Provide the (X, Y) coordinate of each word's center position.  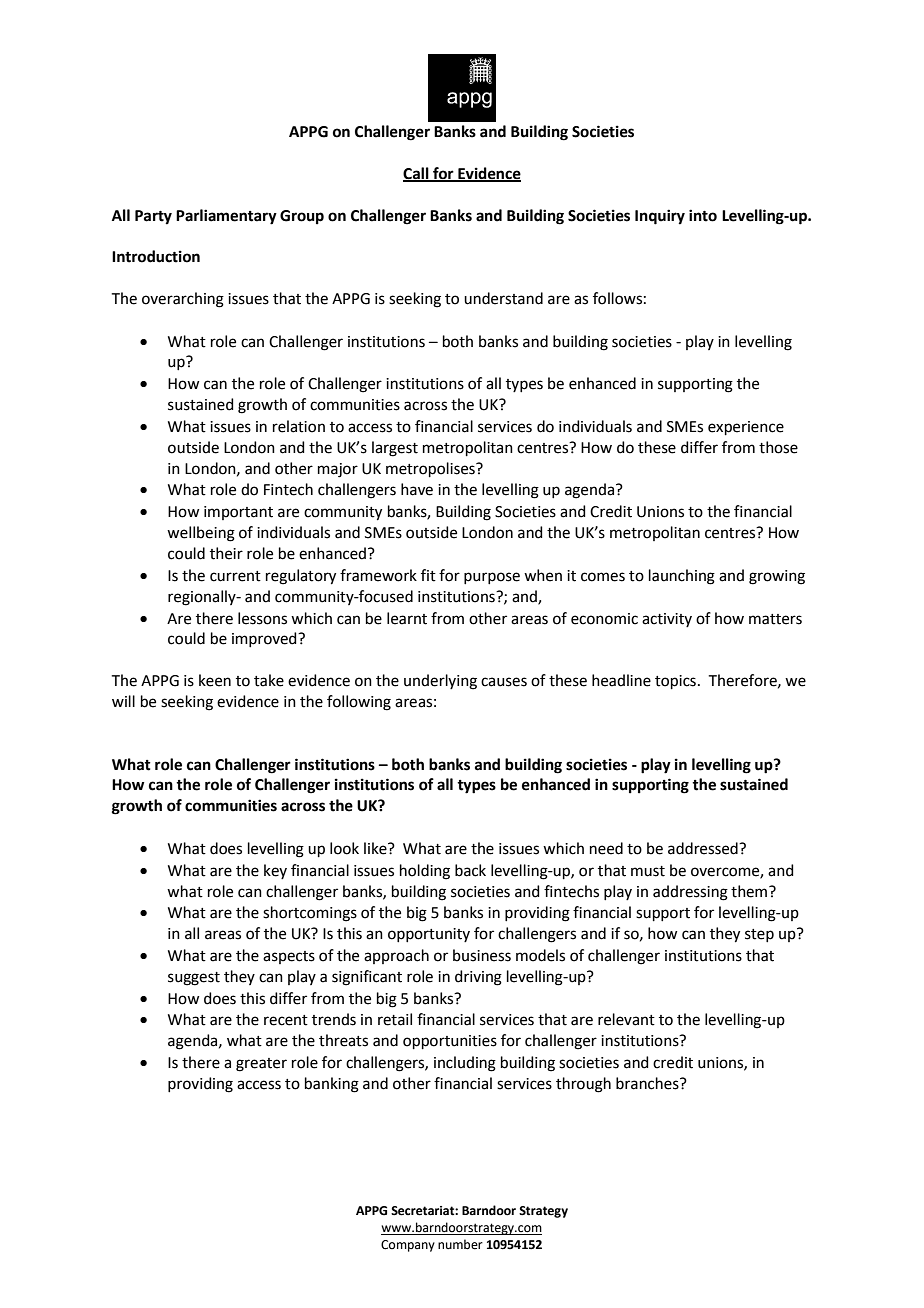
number (460, 1244)
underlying (440, 682)
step (759, 935)
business (482, 955)
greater (261, 1065)
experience (746, 428)
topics (675, 682)
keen (215, 680)
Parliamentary (226, 217)
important (238, 513)
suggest (194, 979)
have (417, 489)
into (703, 215)
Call (417, 174)
